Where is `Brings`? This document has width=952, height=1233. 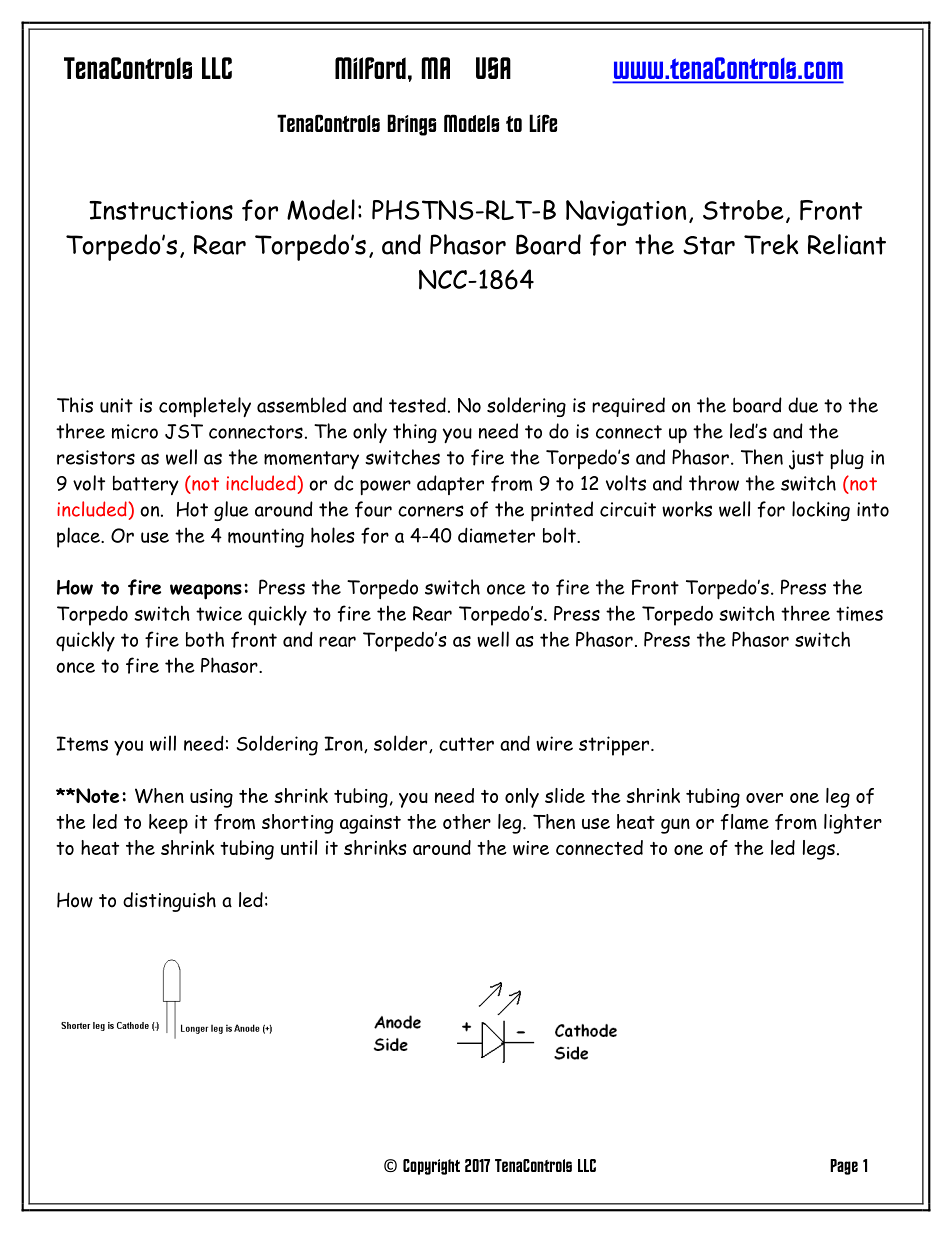
Brings is located at coordinates (411, 125).
